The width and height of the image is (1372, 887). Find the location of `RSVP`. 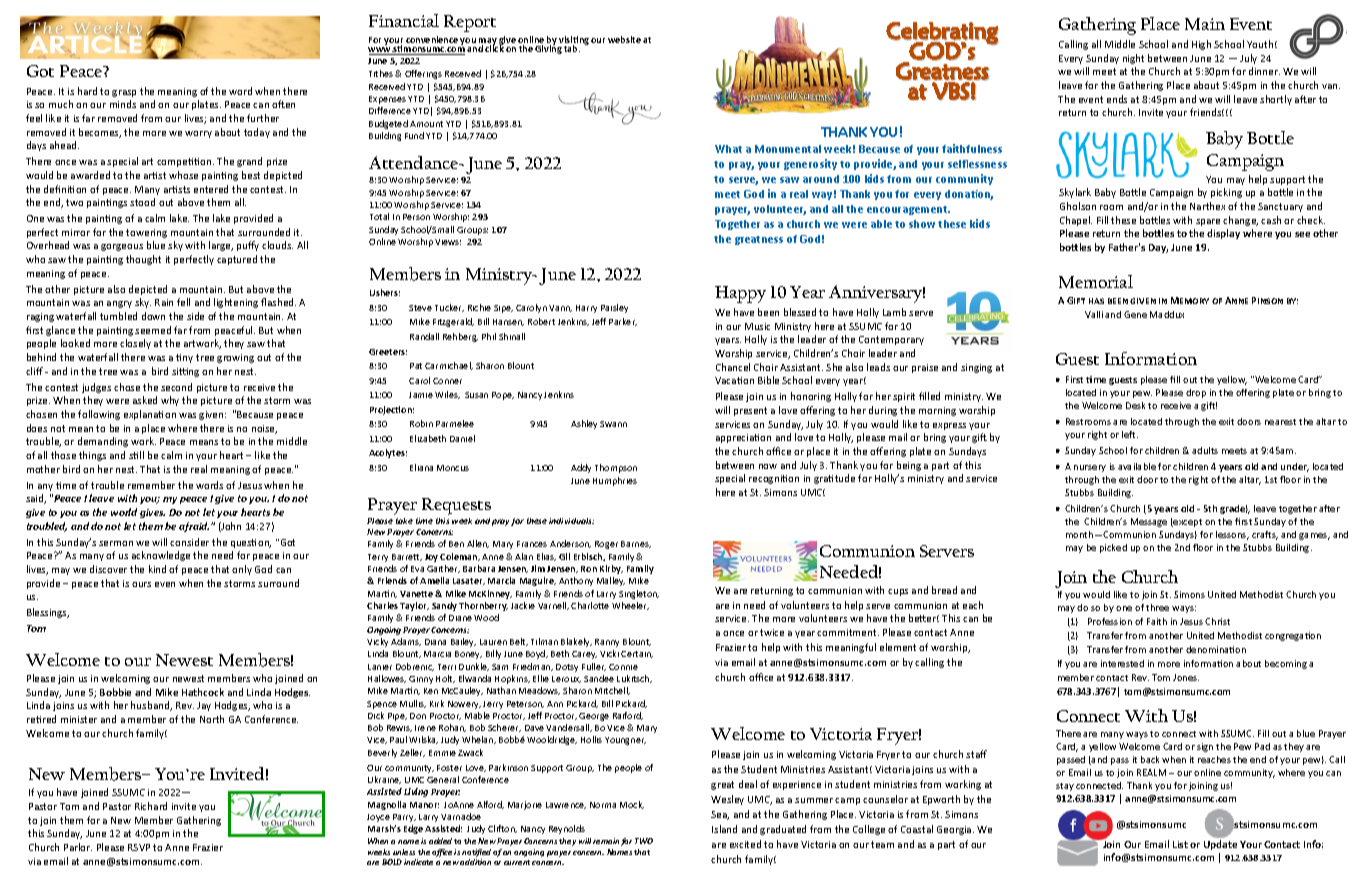

RSVP is located at coordinates (139, 847).
